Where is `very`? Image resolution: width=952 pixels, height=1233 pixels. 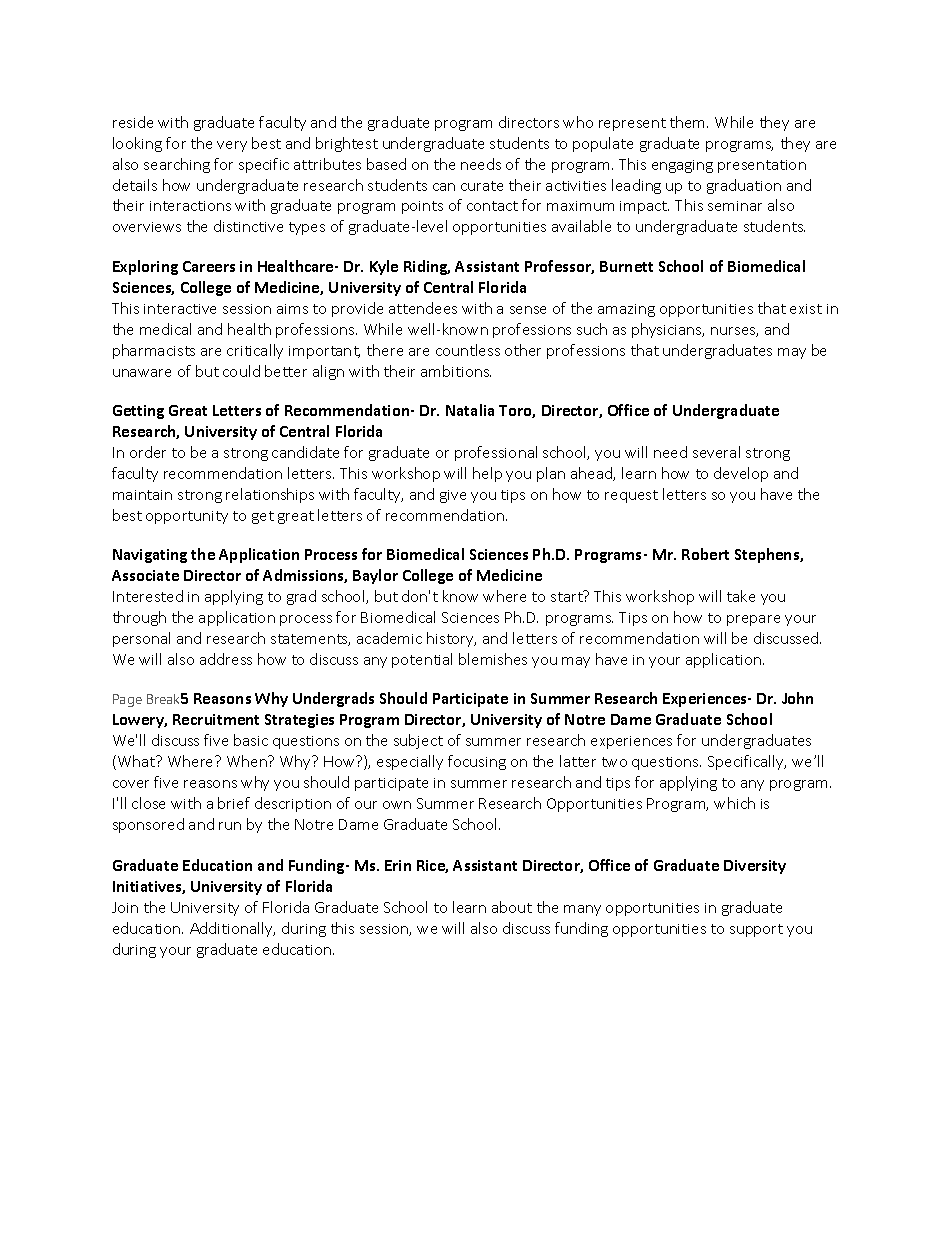 very is located at coordinates (232, 146).
